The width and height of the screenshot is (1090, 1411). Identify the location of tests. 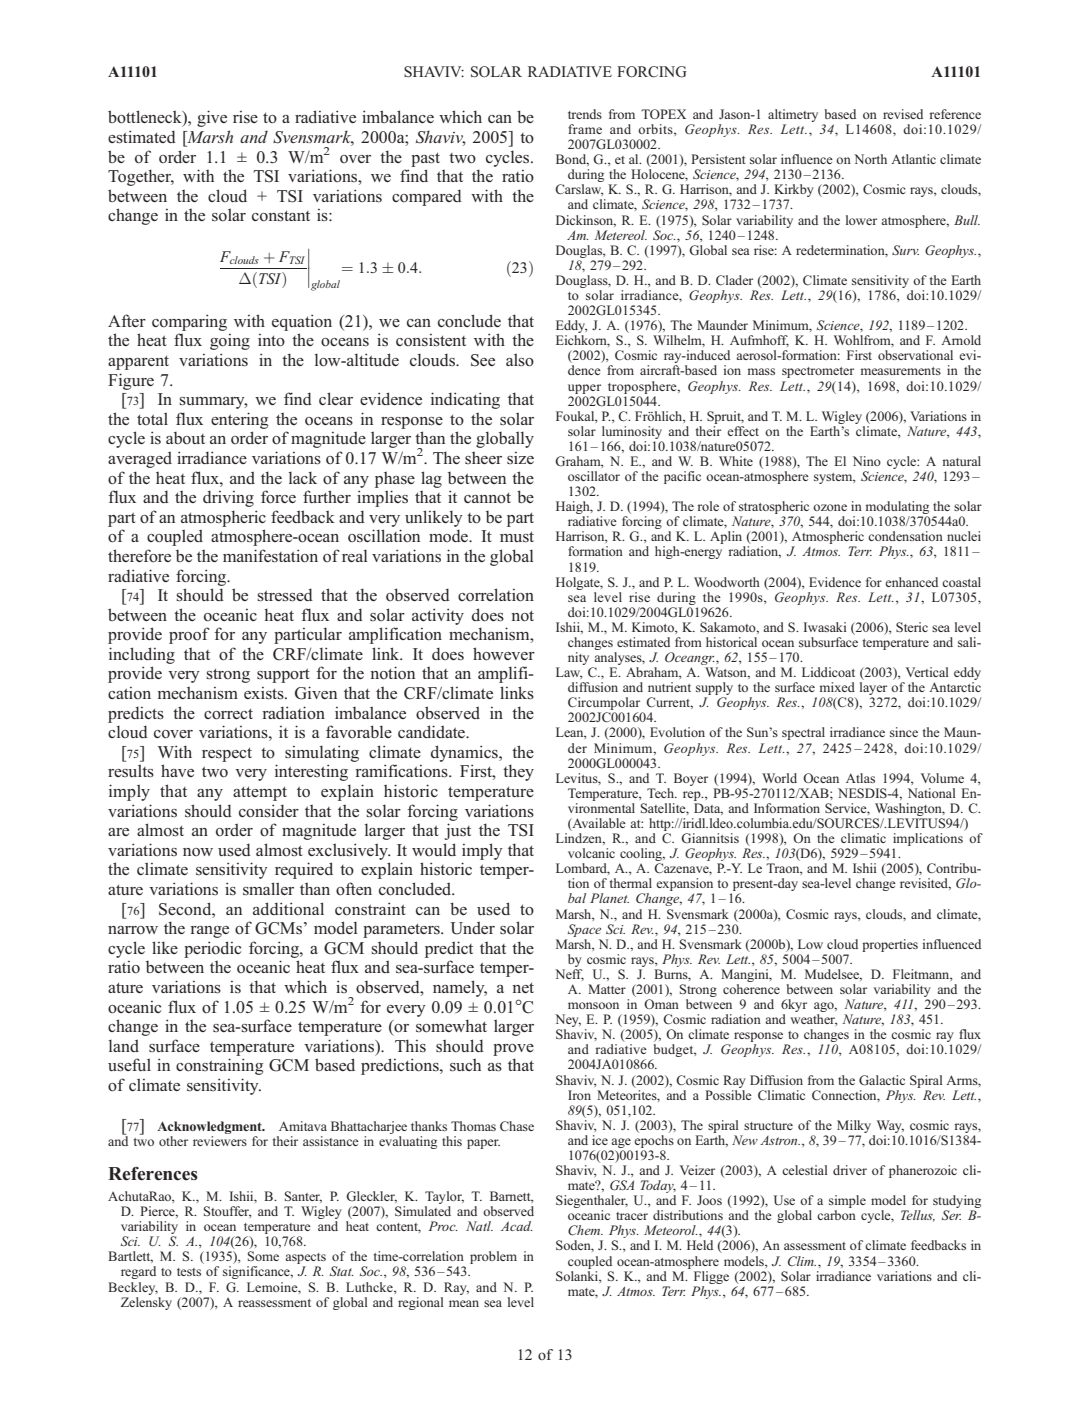
(189, 1272).
